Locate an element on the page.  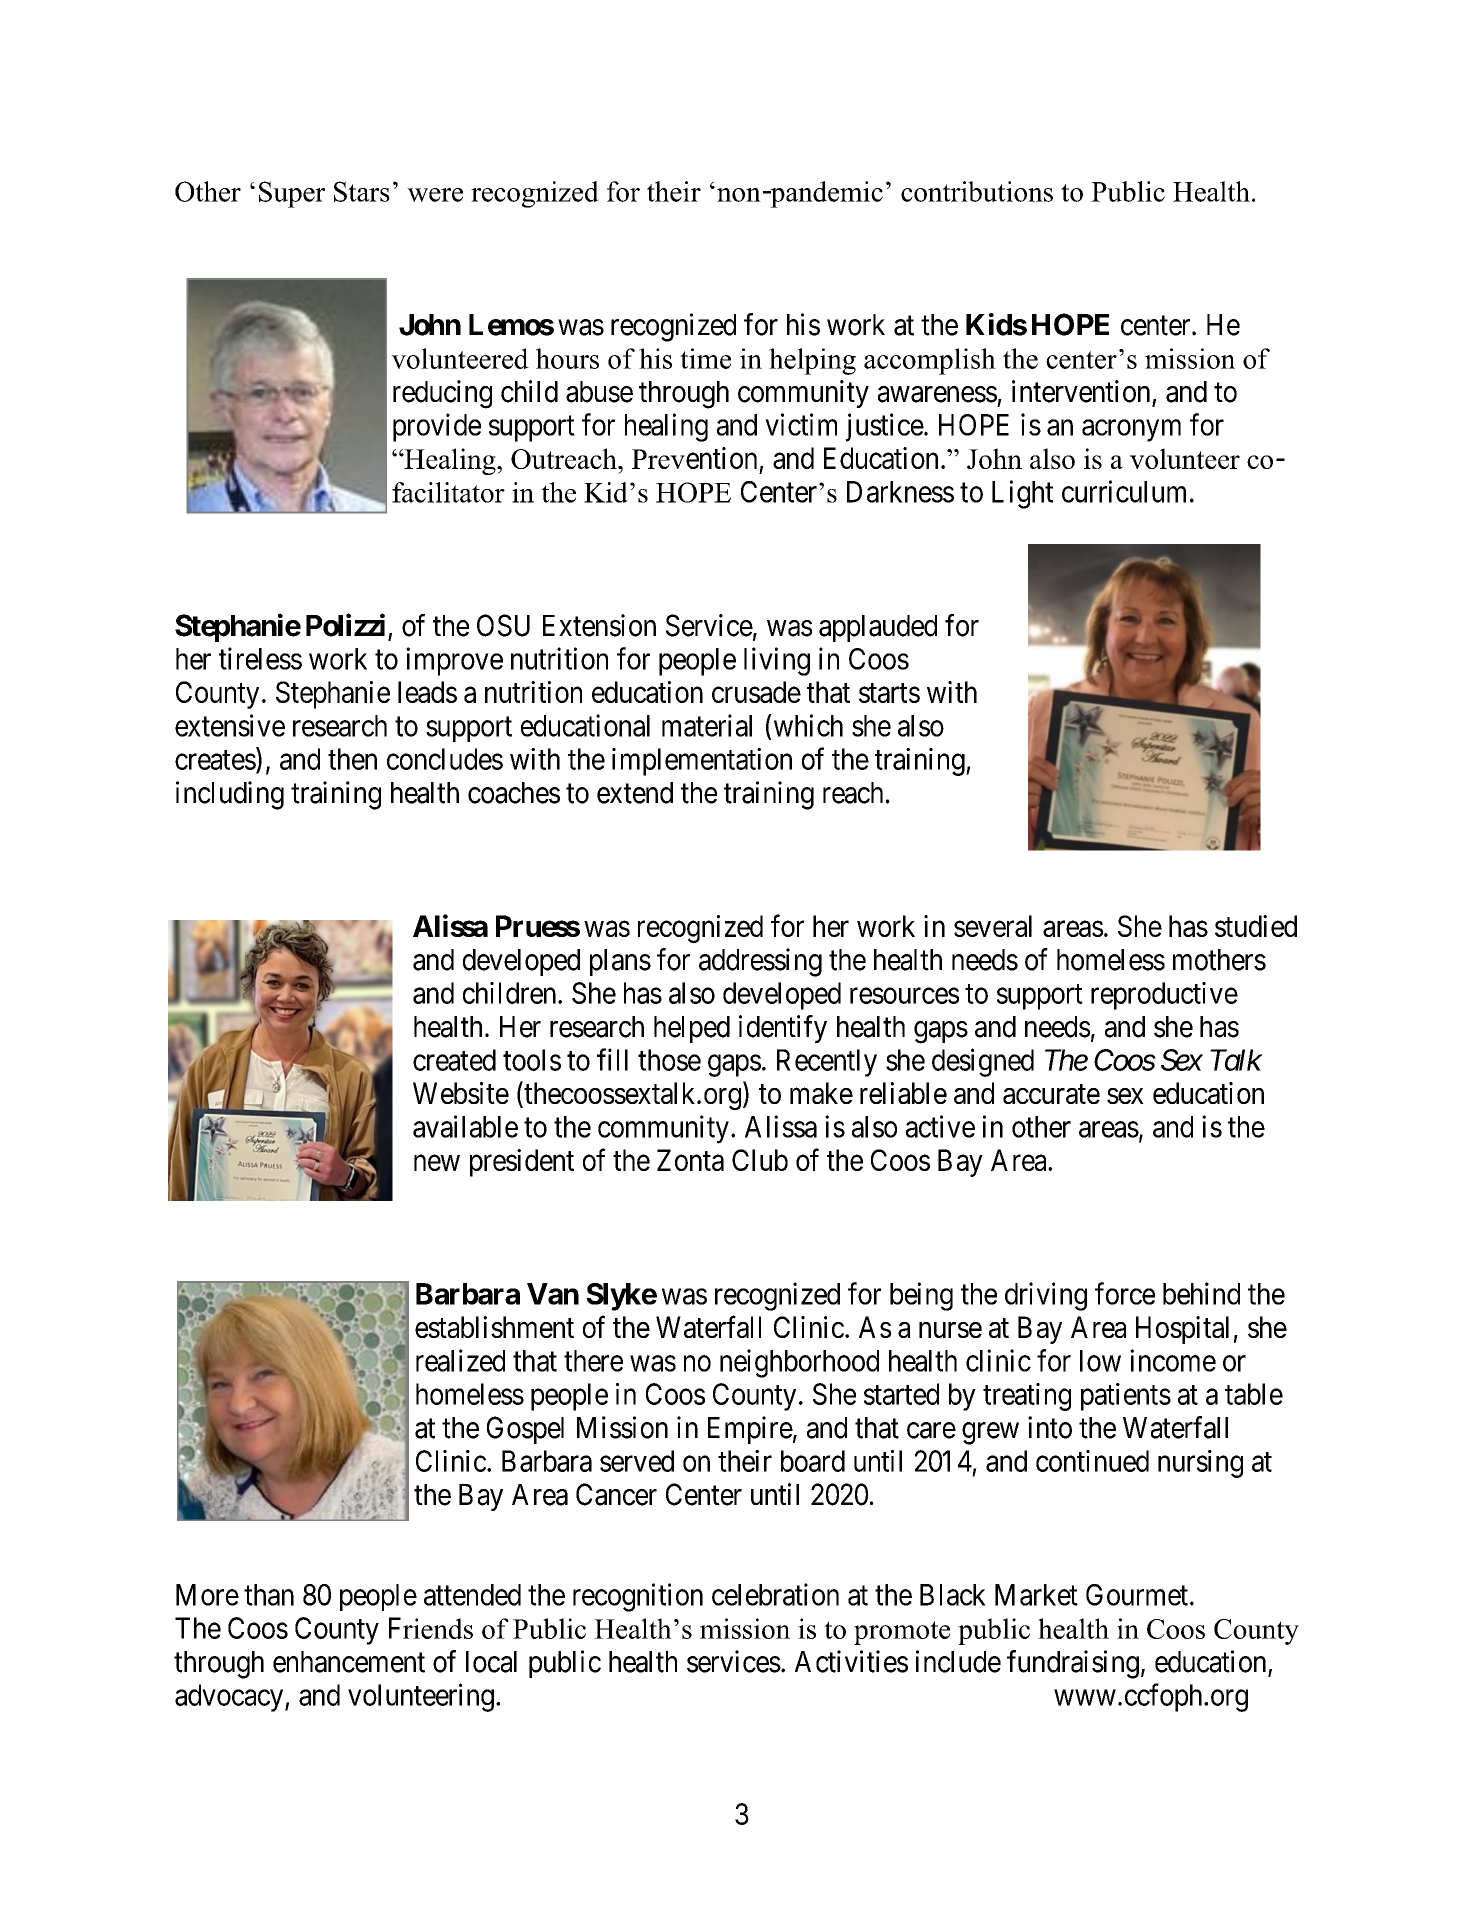
addressing is located at coordinates (760, 962).
